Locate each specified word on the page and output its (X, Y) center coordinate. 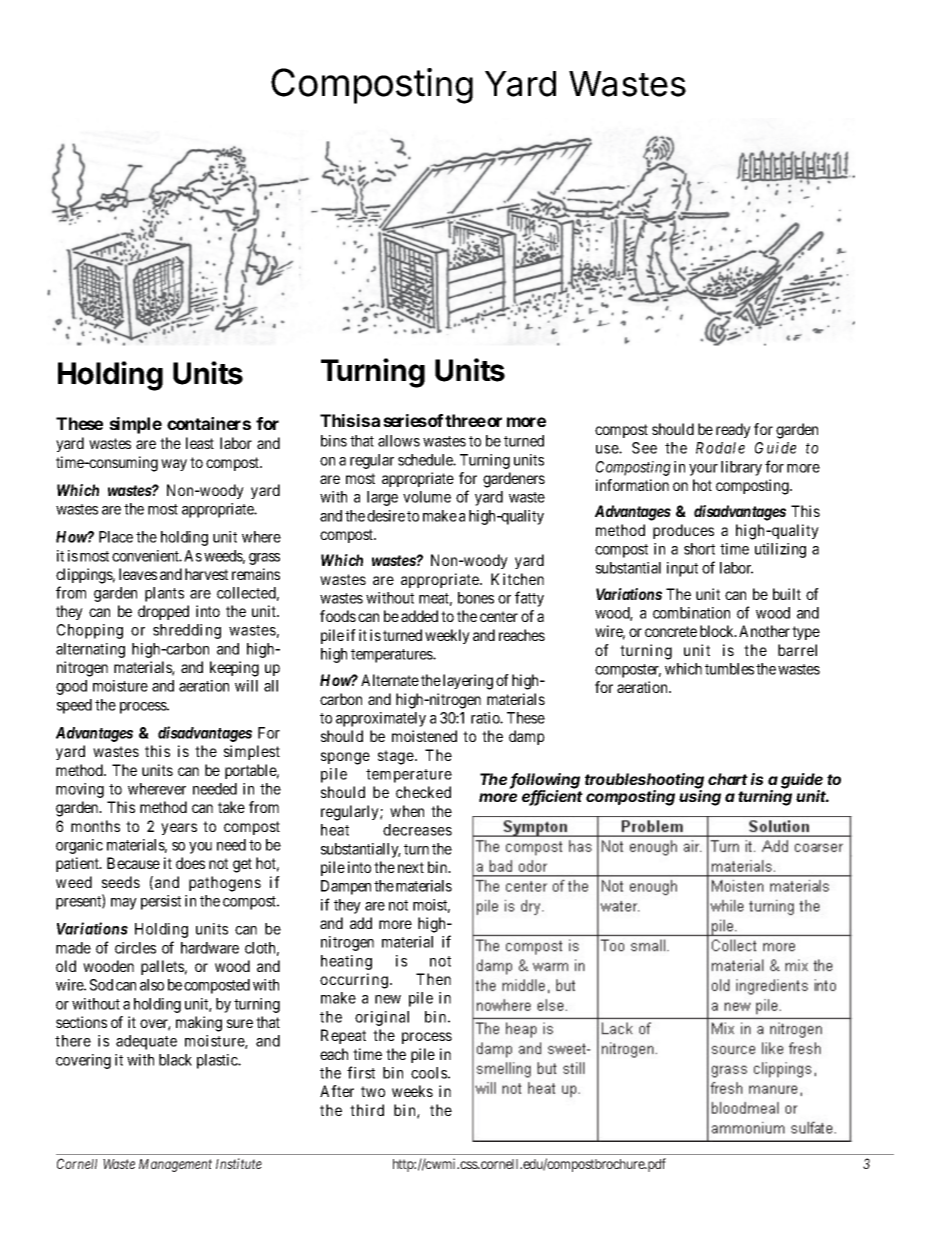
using (700, 797)
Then (433, 979)
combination (691, 613)
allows (399, 441)
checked (423, 792)
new (388, 999)
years (179, 829)
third (367, 1110)
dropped (163, 612)
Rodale (720, 448)
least (200, 443)
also (152, 985)
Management (175, 1165)
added (419, 616)
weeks (412, 1091)
